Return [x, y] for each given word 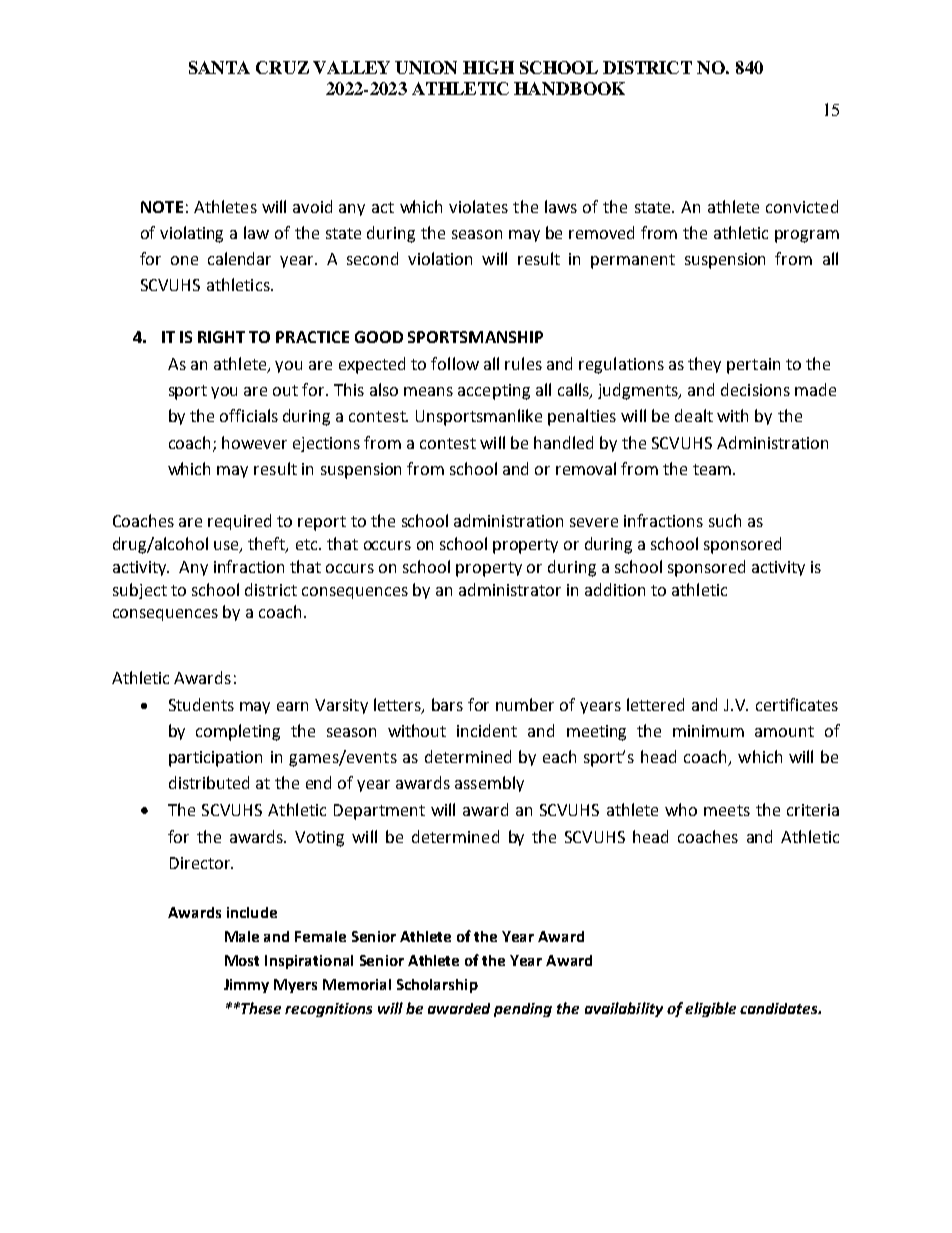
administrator [510, 589]
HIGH [488, 67]
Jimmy [246, 986]
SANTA [219, 67]
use [227, 546]
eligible [710, 1009]
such [725, 520]
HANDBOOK [569, 88]
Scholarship [437, 986]
